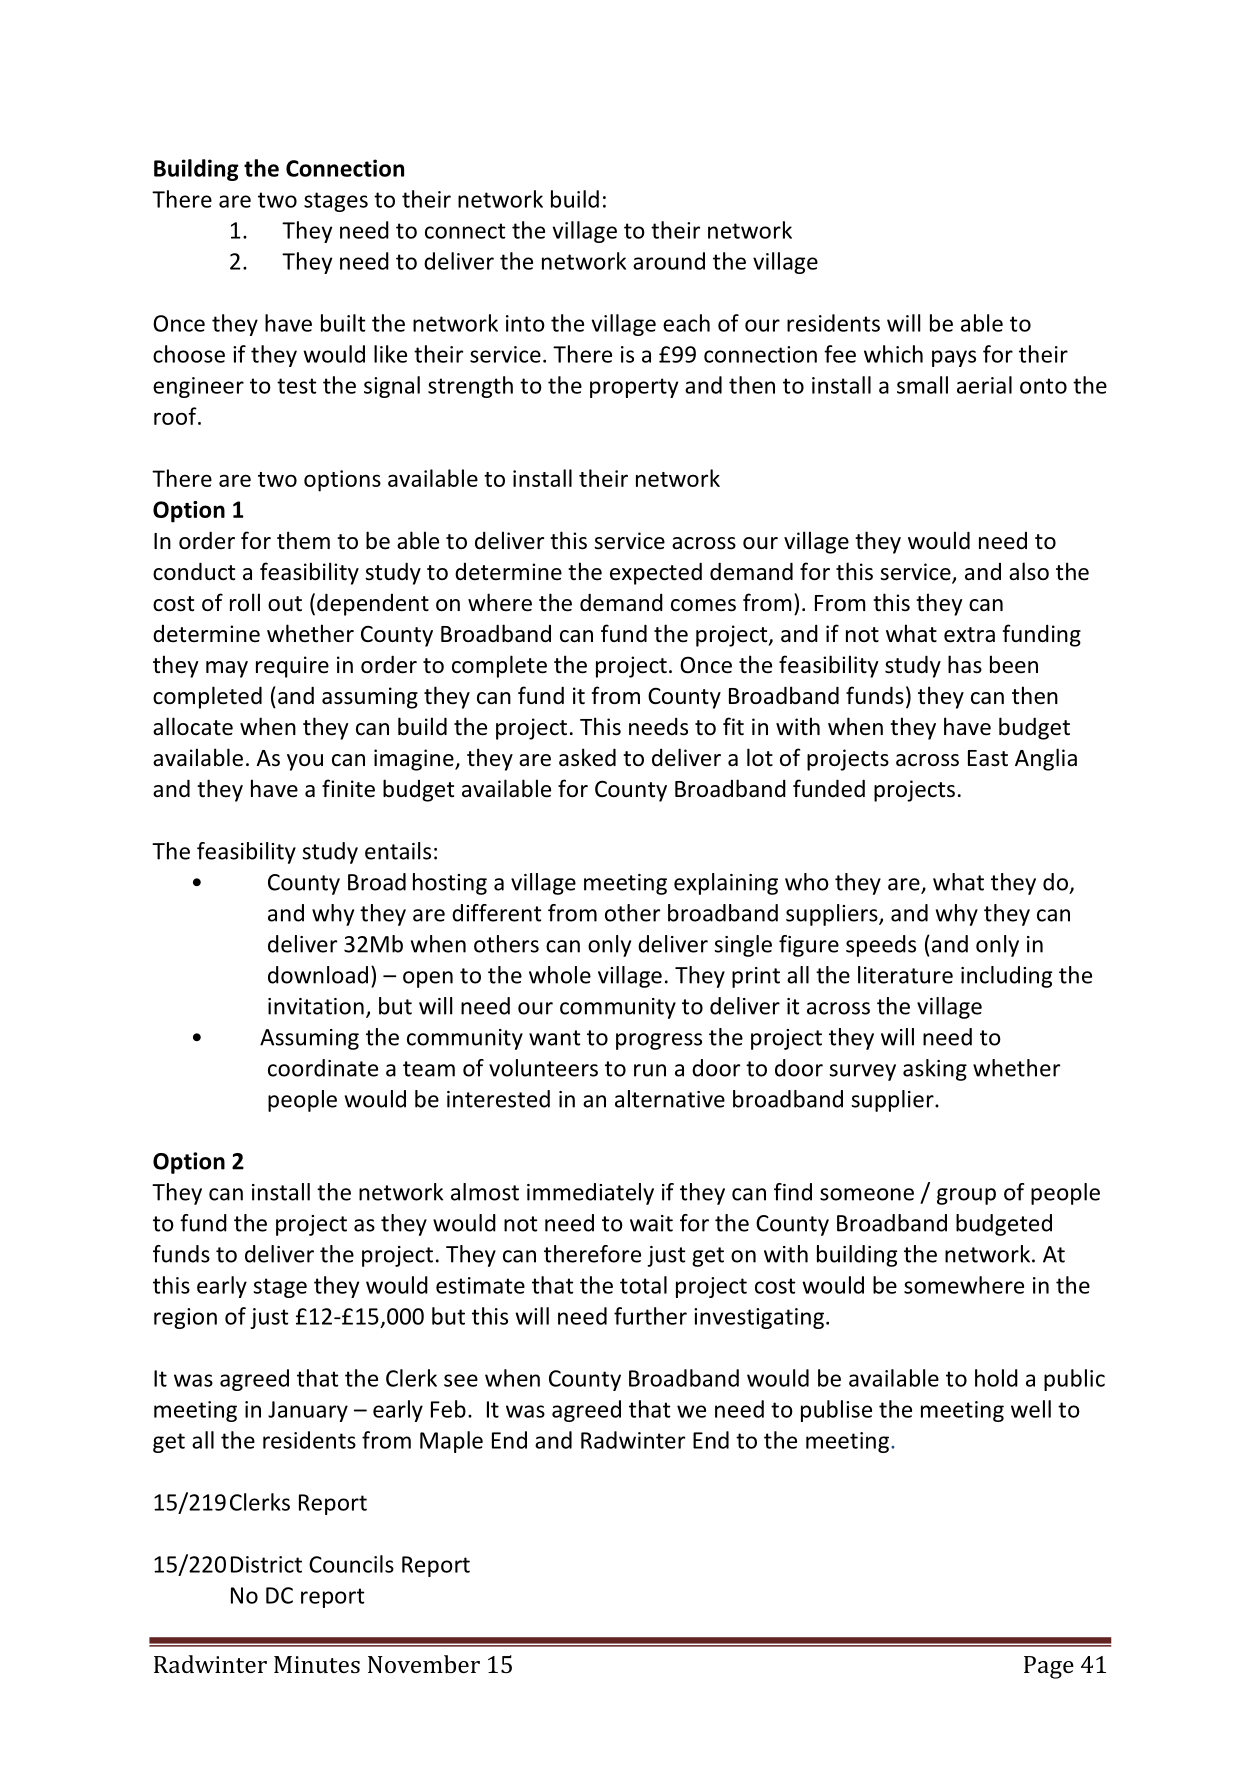  What do you see at coordinates (587, 757) in the screenshot?
I see `asked` at bounding box center [587, 757].
